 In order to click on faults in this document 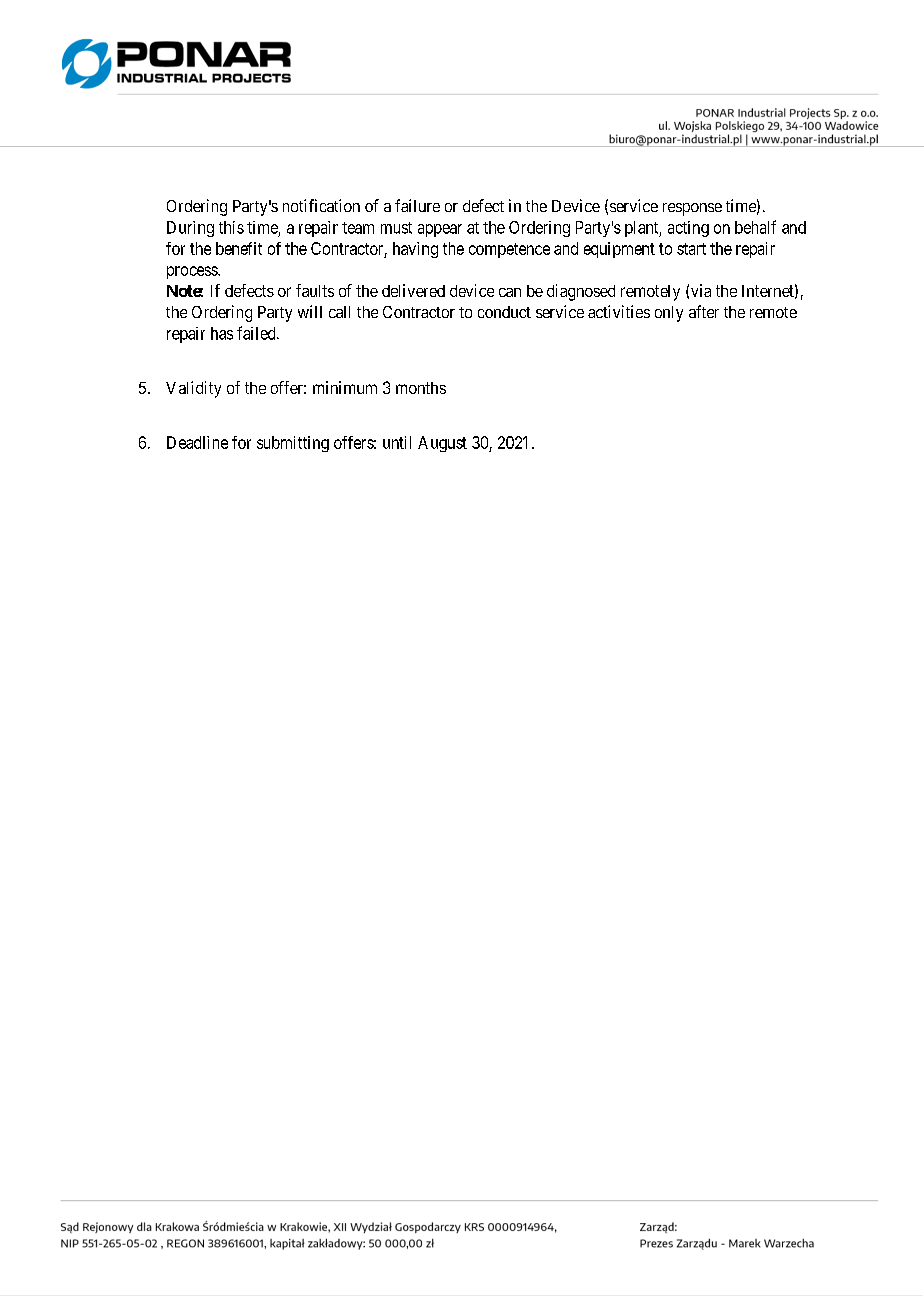, I will do `click(315, 290)`.
